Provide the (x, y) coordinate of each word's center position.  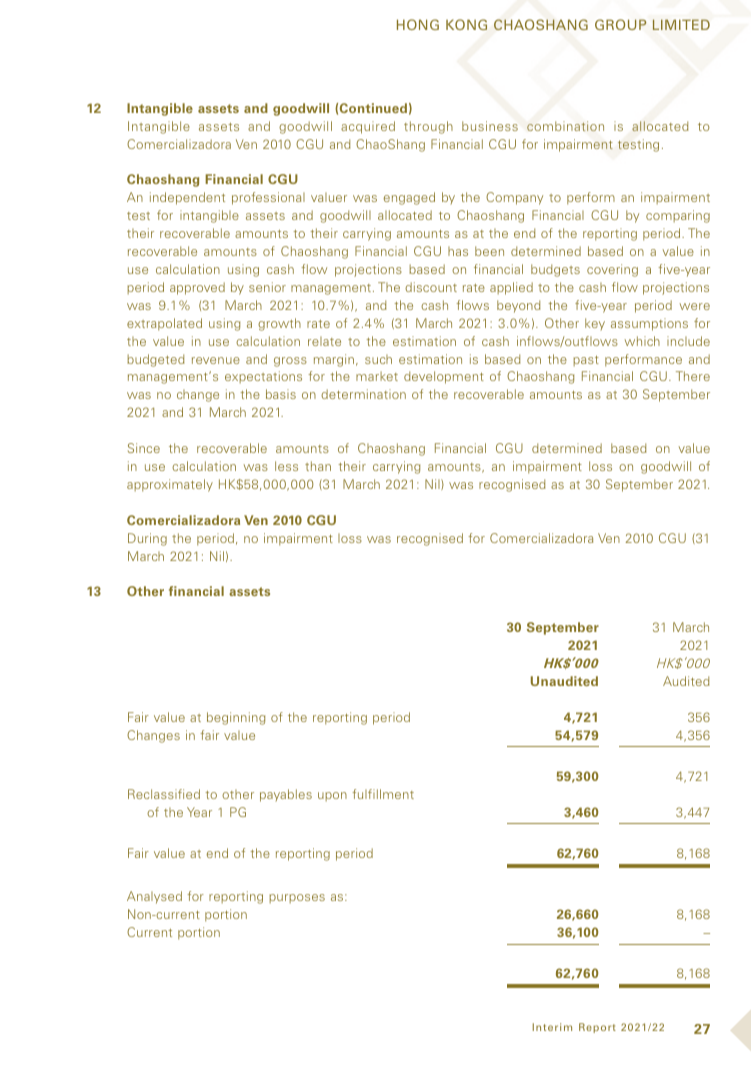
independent (187, 198)
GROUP (621, 24)
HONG (418, 24)
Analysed (154, 897)
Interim (552, 1027)
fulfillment (383, 794)
